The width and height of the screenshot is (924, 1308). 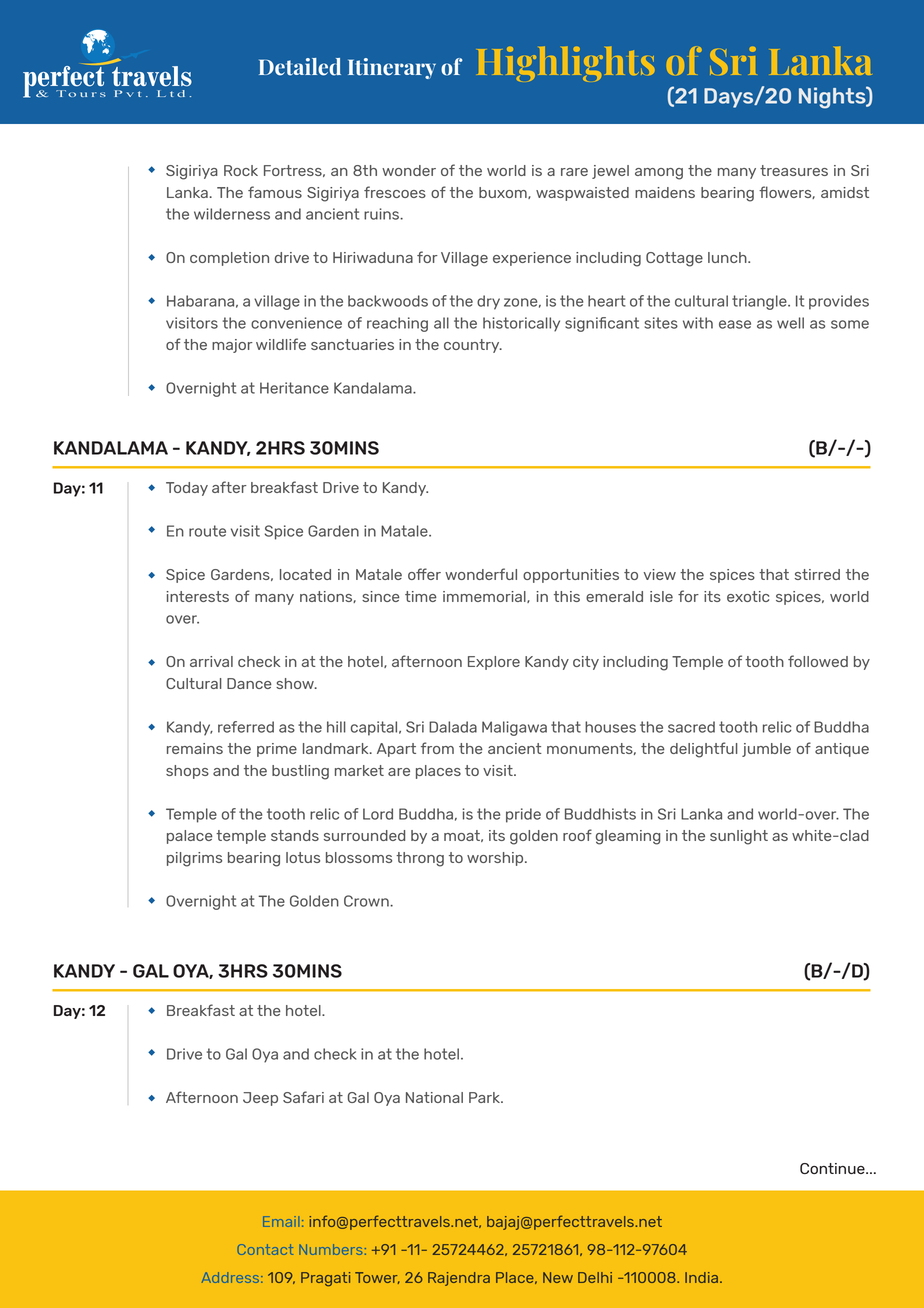 I want to click on Contact, so click(x=265, y=1249).
